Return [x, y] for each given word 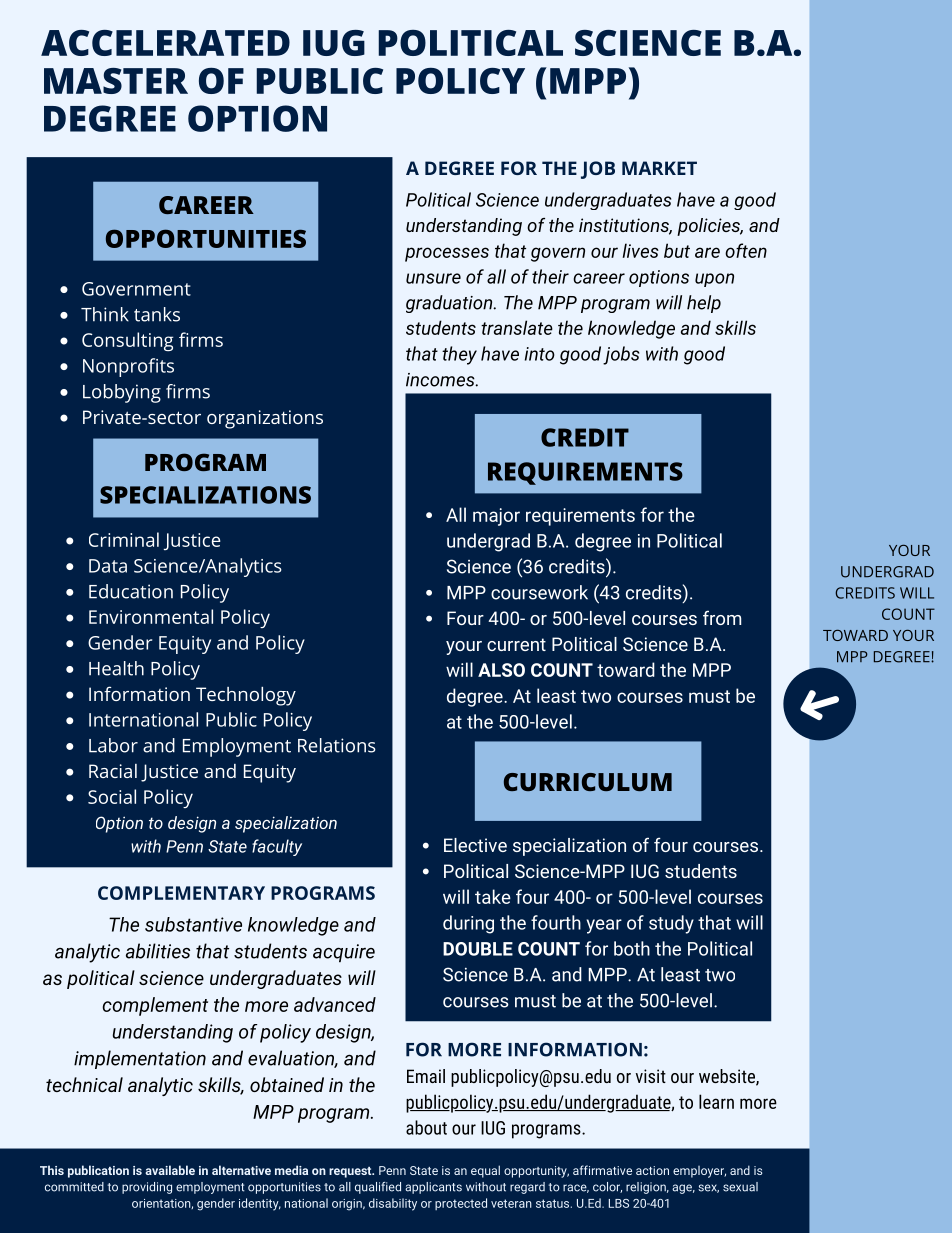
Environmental [151, 616]
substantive [193, 924]
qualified [378, 1188]
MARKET [659, 168]
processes [447, 254]
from [722, 617]
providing [147, 1188]
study [671, 924]
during [468, 924]
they [459, 355]
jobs [621, 355]
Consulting [127, 341]
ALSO [501, 670]
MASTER [116, 81]
